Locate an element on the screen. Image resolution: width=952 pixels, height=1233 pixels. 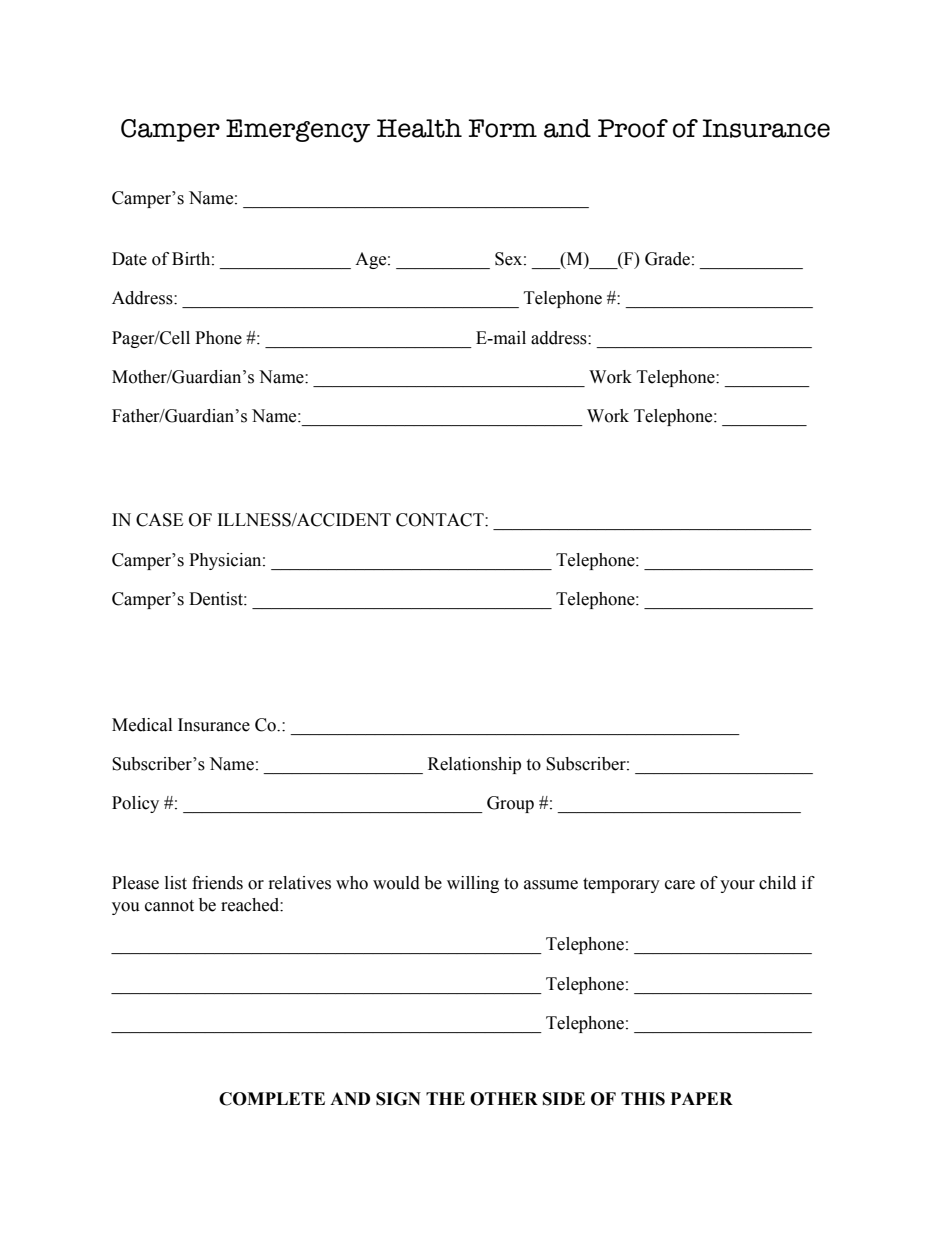
Medical is located at coordinates (142, 725).
